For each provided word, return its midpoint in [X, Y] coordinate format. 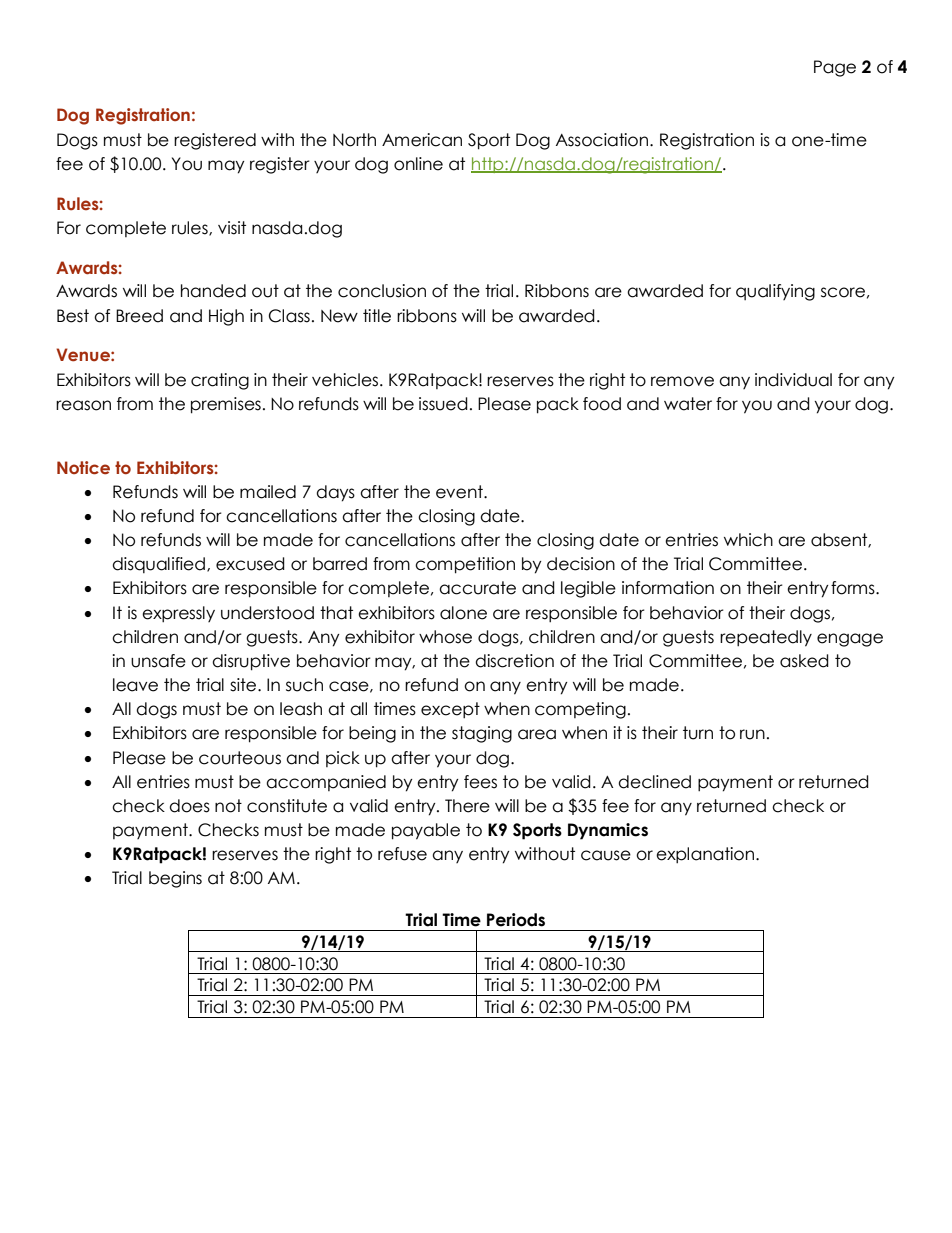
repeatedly [766, 638]
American [422, 140]
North [354, 140]
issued [443, 404]
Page [835, 68]
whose [445, 637]
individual [793, 380]
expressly [178, 614]
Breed [139, 316]
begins [175, 879]
